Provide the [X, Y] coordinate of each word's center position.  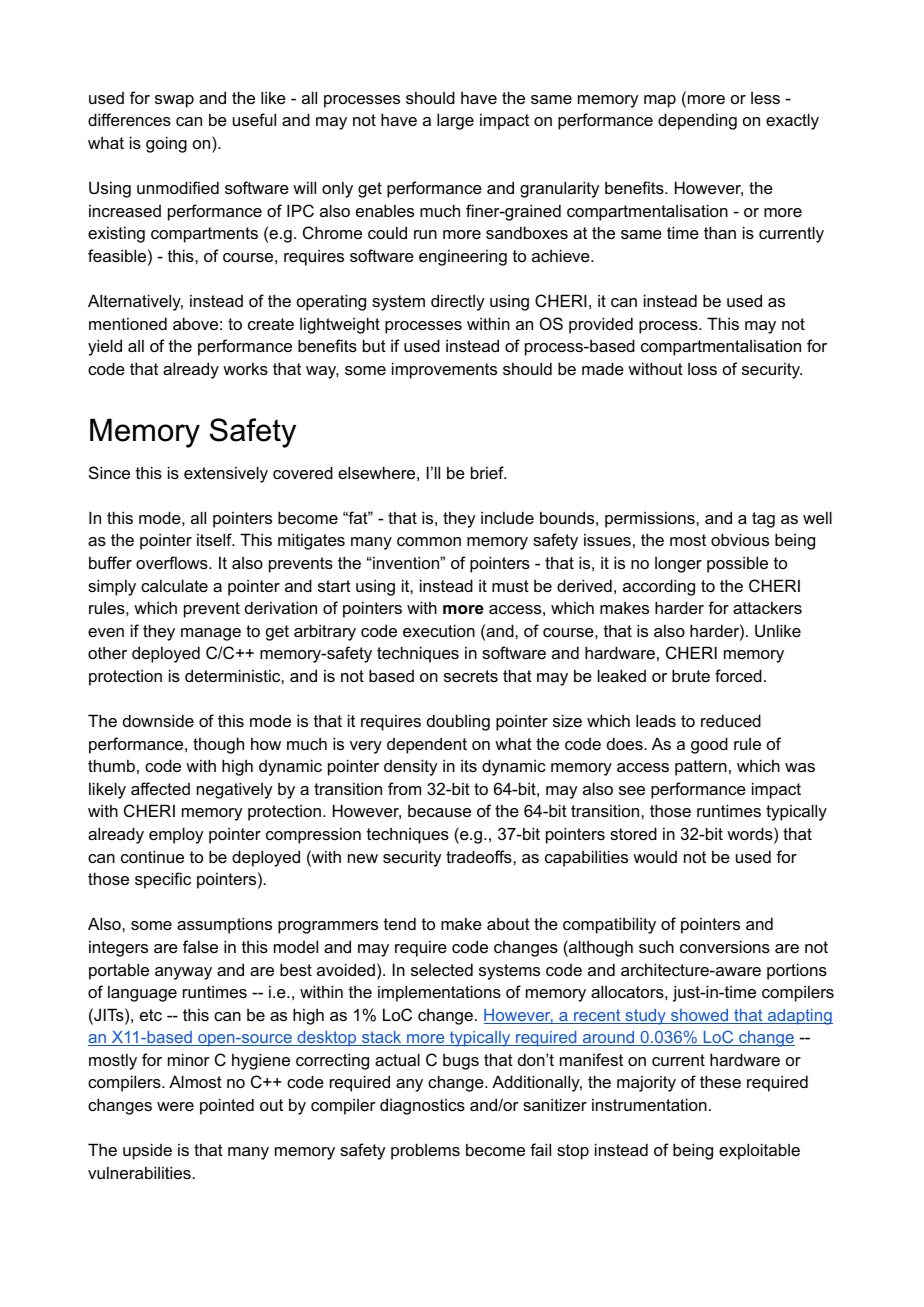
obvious [740, 539]
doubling [458, 722]
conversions [725, 946]
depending [697, 121]
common [429, 541]
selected [442, 969]
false [200, 946]
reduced [731, 720]
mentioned [128, 323]
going [166, 144]
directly [457, 302]
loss [702, 369]
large [455, 121]
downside [158, 720]
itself [215, 539]
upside [147, 1151]
